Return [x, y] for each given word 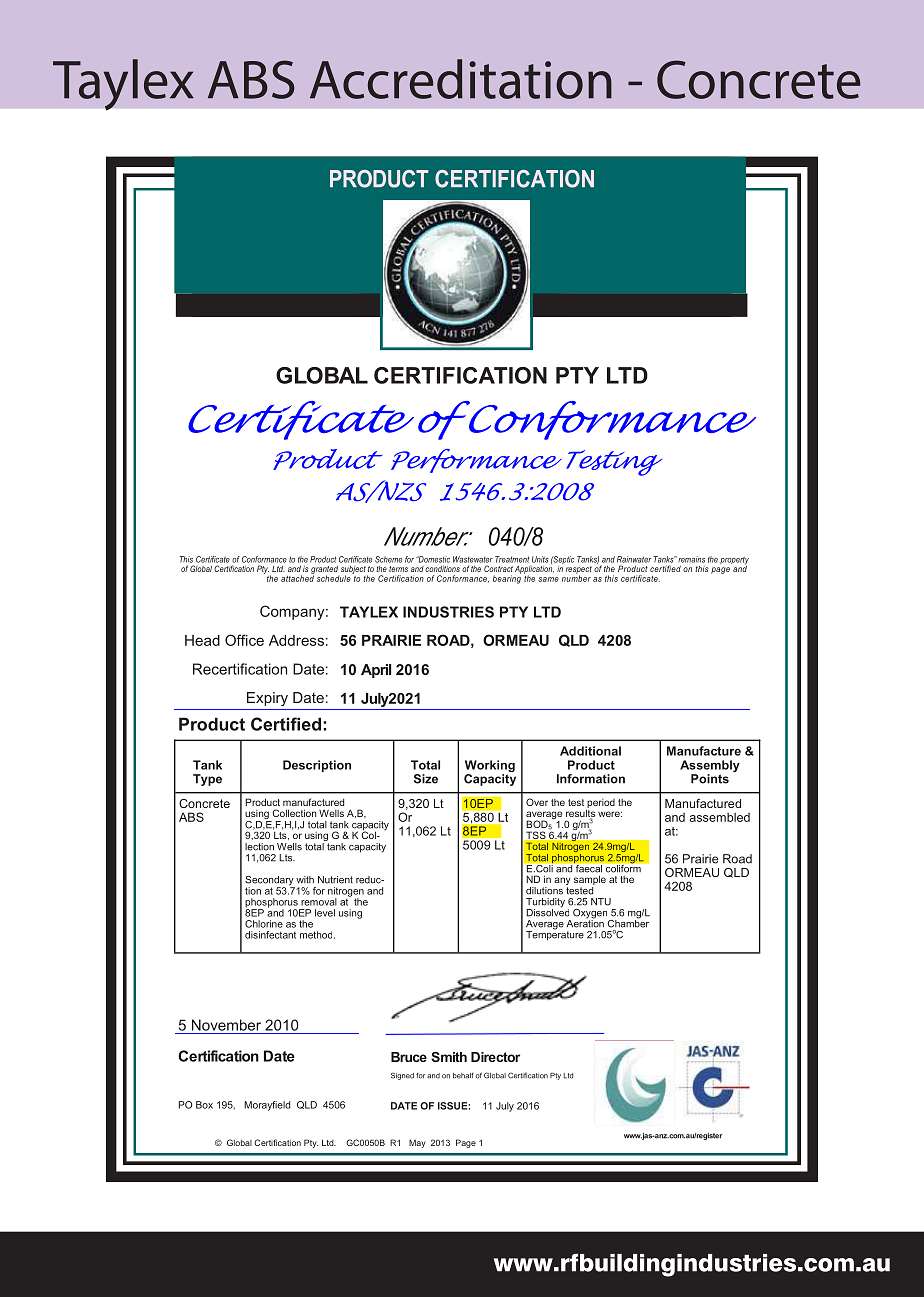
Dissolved [547, 911]
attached [297, 577]
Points [710, 779]
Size [426, 779]
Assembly [710, 767]
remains [691, 559]
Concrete [204, 803]
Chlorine [264, 924]
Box [204, 1105]
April [376, 671]
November [226, 1025]
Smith [449, 1057]
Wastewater [473, 559]
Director [495, 1057]
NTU [601, 902]
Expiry [267, 699]
